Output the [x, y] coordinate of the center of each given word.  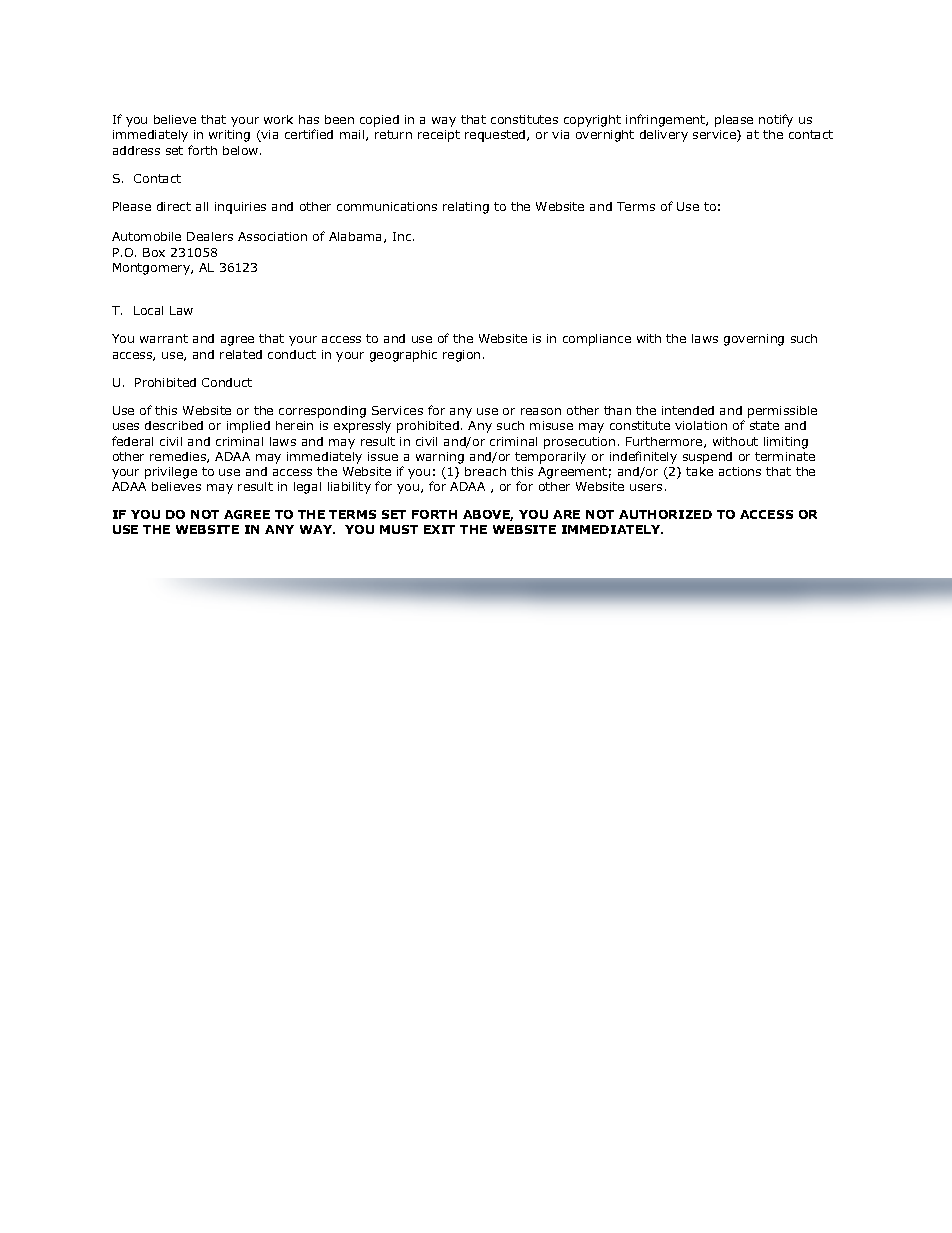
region [461, 356]
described [174, 425]
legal [307, 488]
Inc [403, 236]
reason [541, 411]
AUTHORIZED [665, 514]
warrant [164, 338]
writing [229, 136]
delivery [664, 136]
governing [754, 340]
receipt [439, 136]
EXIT [439, 529]
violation [701, 425]
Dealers [210, 236]
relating [466, 208]
